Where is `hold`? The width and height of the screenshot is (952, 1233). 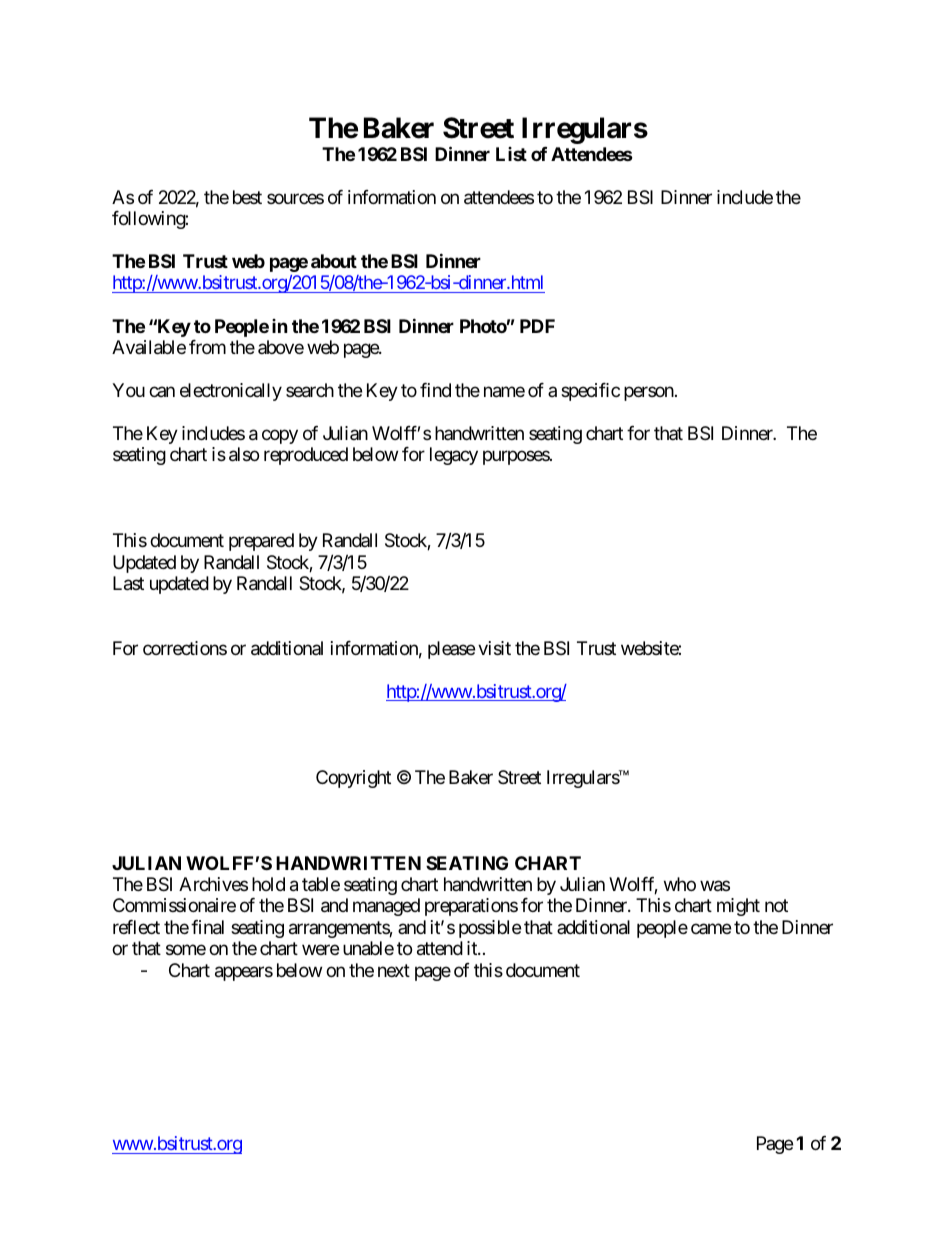
hold is located at coordinates (268, 884).
